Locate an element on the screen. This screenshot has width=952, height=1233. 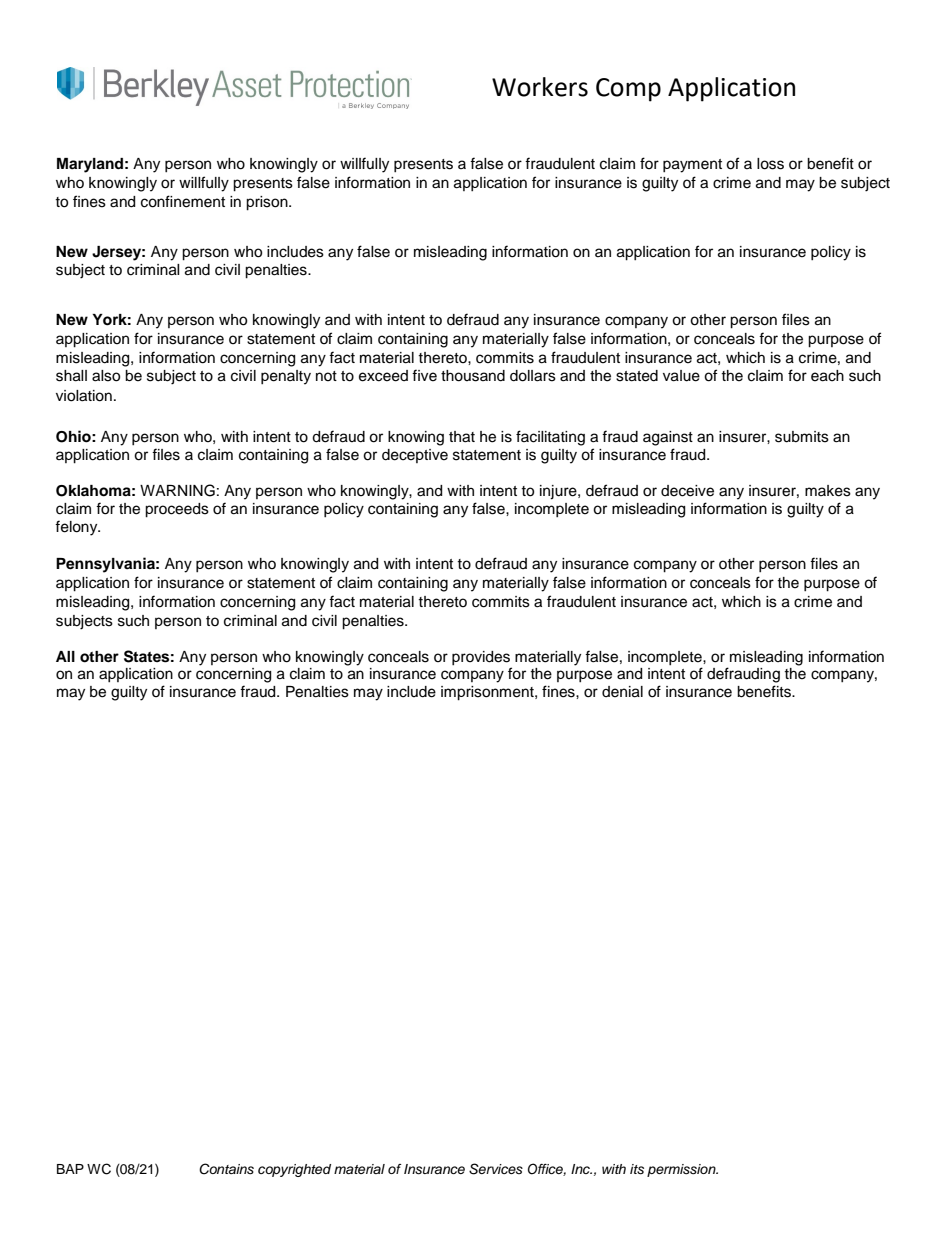
Services is located at coordinates (496, 1169).
